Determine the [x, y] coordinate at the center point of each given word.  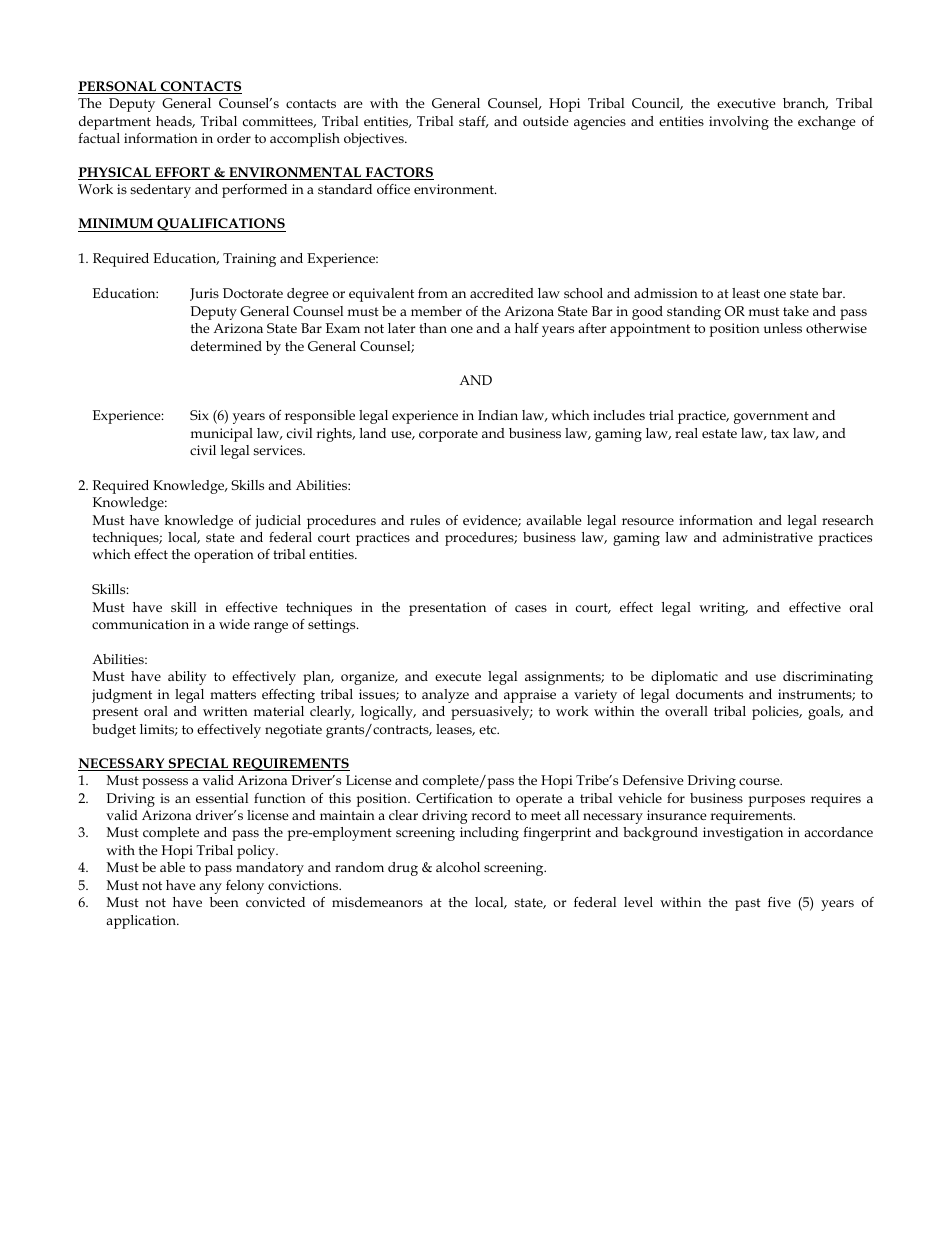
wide [234, 624]
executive [746, 103]
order [234, 138]
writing [723, 609]
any [210, 888]
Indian [498, 415]
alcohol [458, 867]
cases [531, 608]
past [748, 904]
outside [546, 121]
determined [226, 346]
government [771, 417]
